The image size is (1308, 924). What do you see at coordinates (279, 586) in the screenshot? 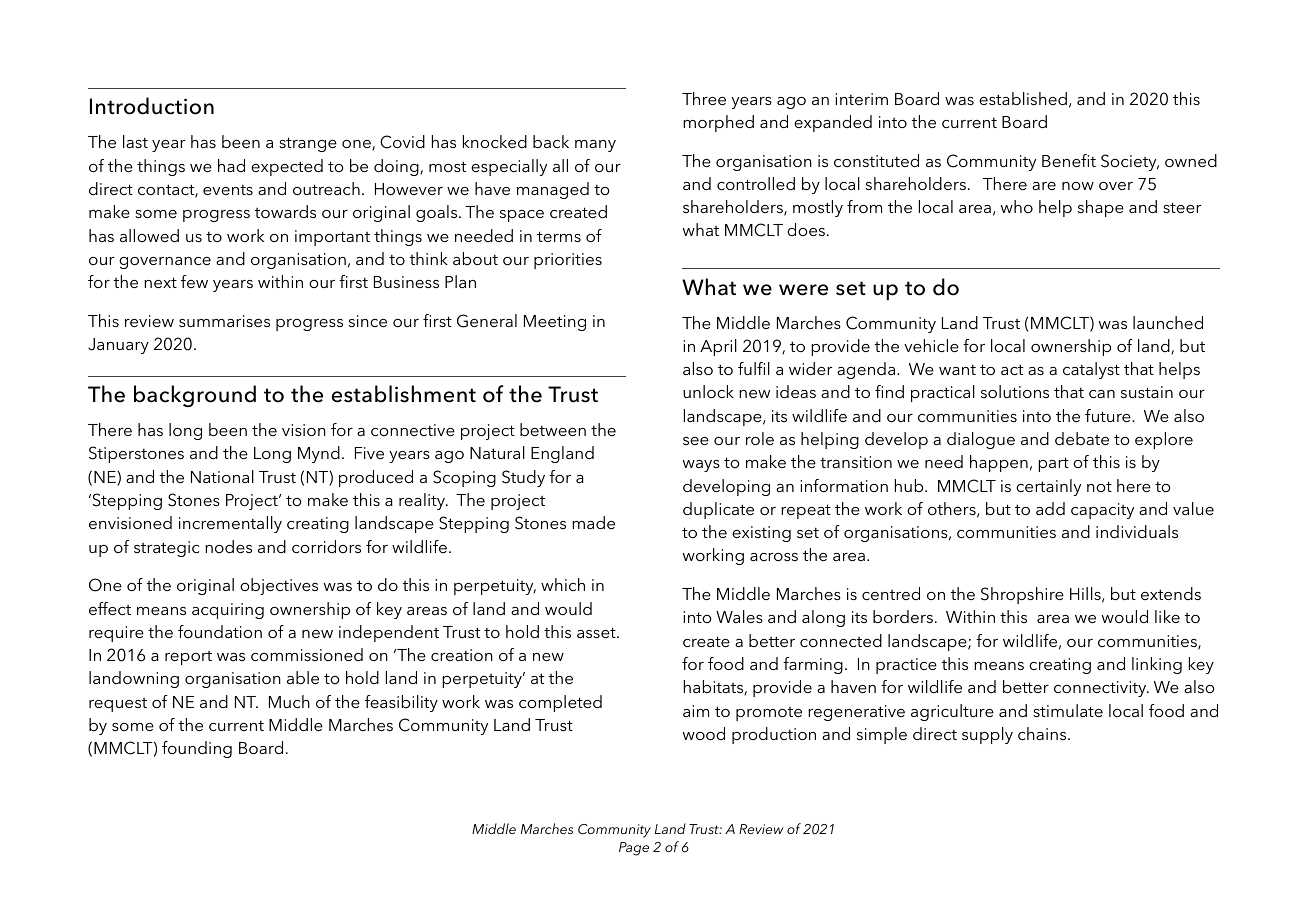
I see `objectives` at bounding box center [279, 586].
